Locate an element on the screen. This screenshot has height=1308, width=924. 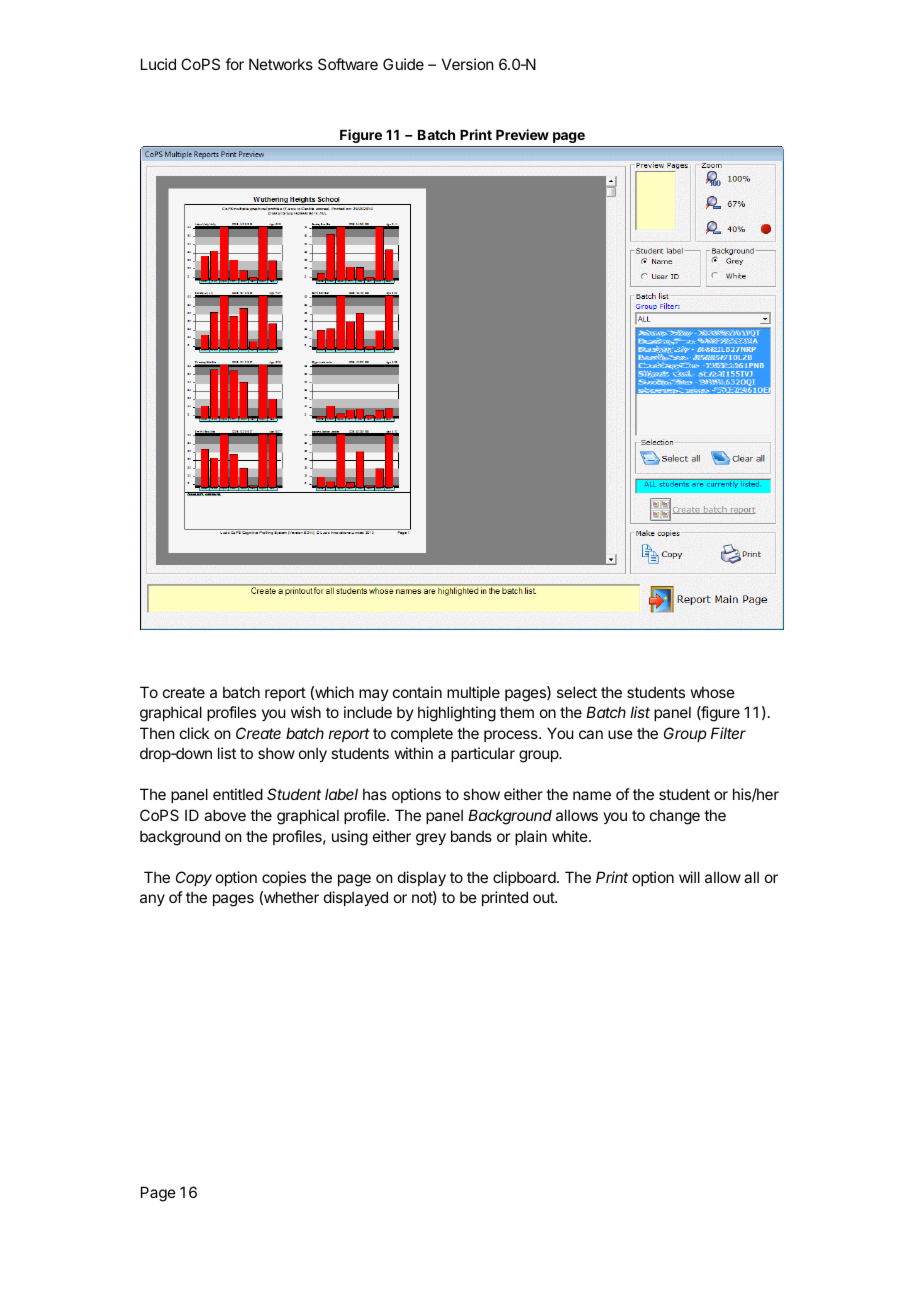
Software is located at coordinates (348, 64).
